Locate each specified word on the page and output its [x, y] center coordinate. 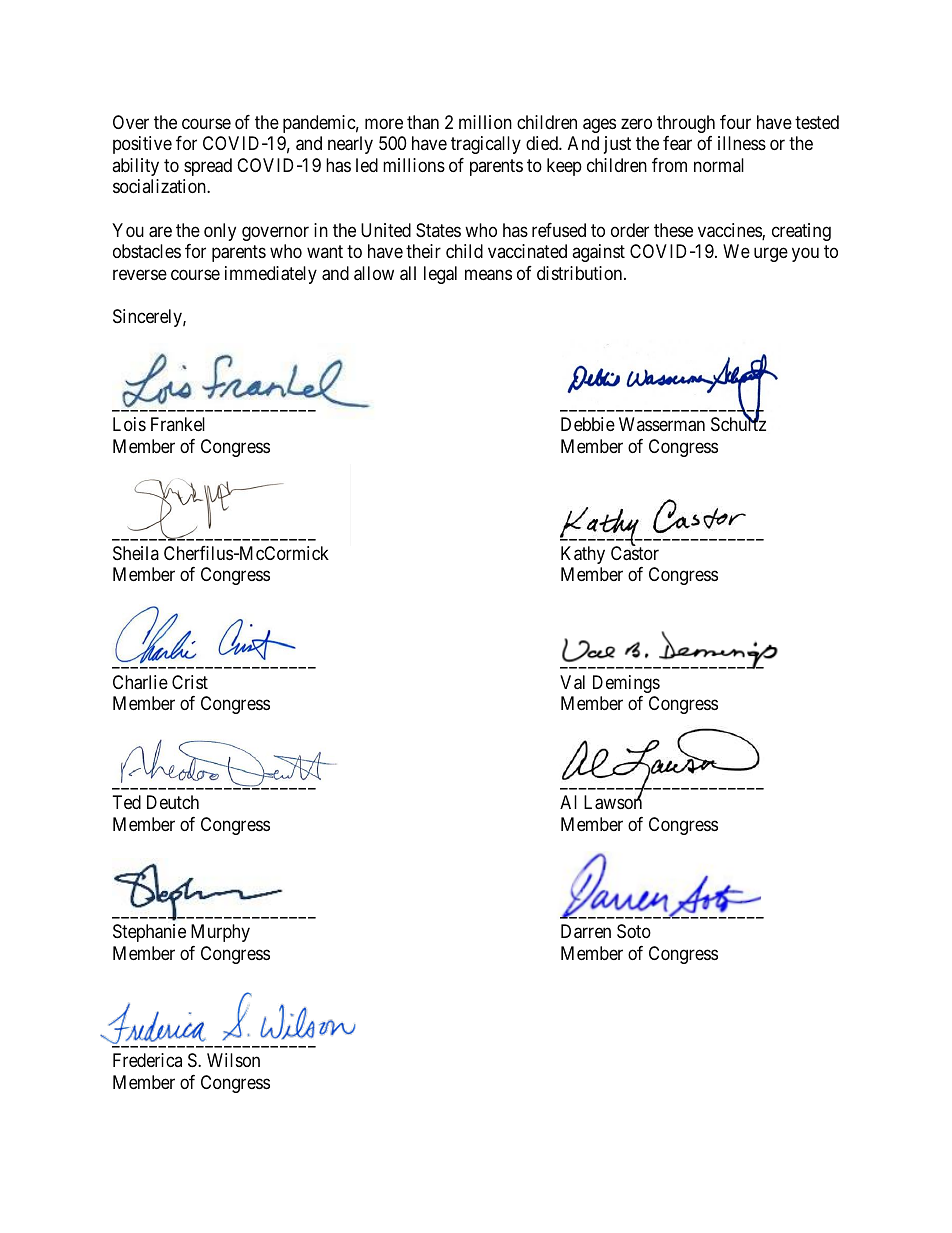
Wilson [233, 1060]
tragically [486, 145]
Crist [190, 682]
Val [572, 682]
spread [208, 167]
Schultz [738, 423]
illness [742, 143]
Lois [129, 424]
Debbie [588, 424]
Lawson [613, 802]
